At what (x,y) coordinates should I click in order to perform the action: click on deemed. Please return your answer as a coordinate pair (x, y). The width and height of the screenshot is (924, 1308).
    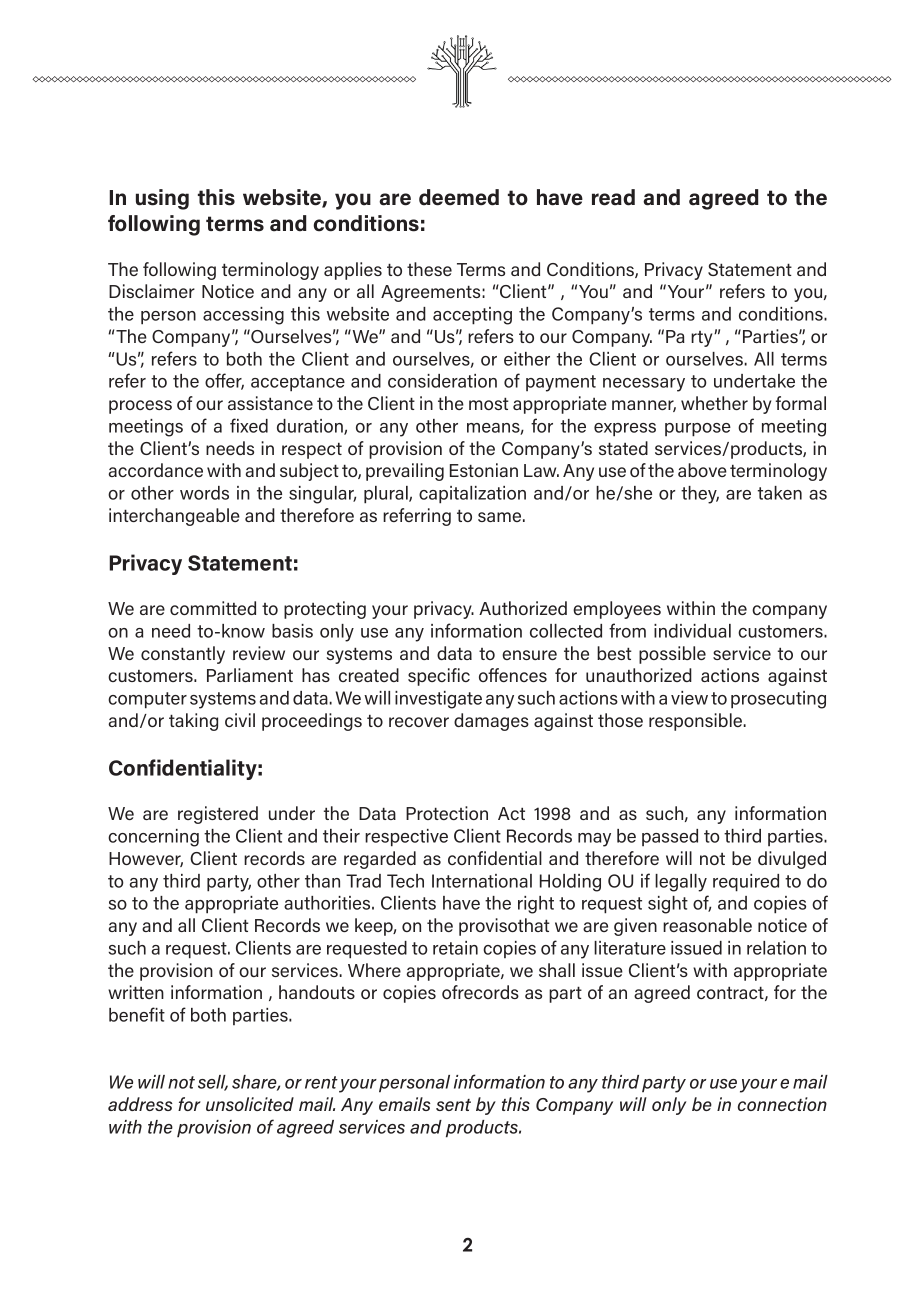
    Looking at the image, I should click on (459, 197).
